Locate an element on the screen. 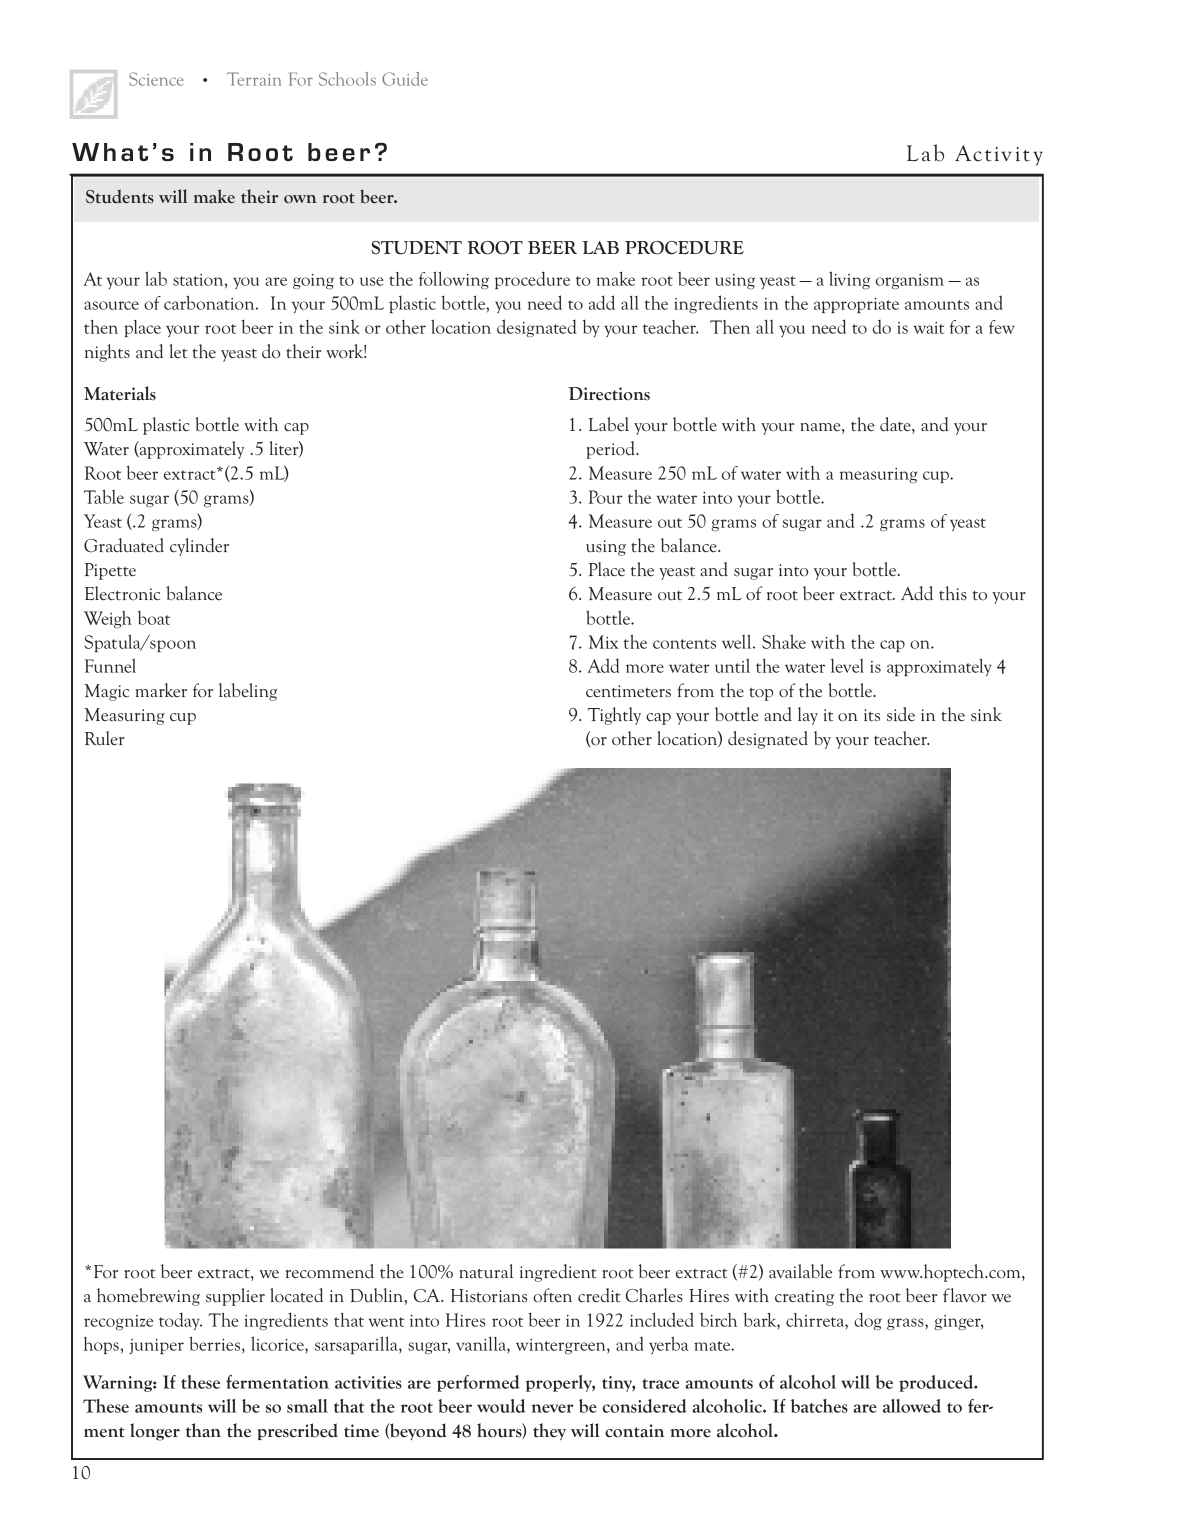  Mix is located at coordinates (604, 642).
